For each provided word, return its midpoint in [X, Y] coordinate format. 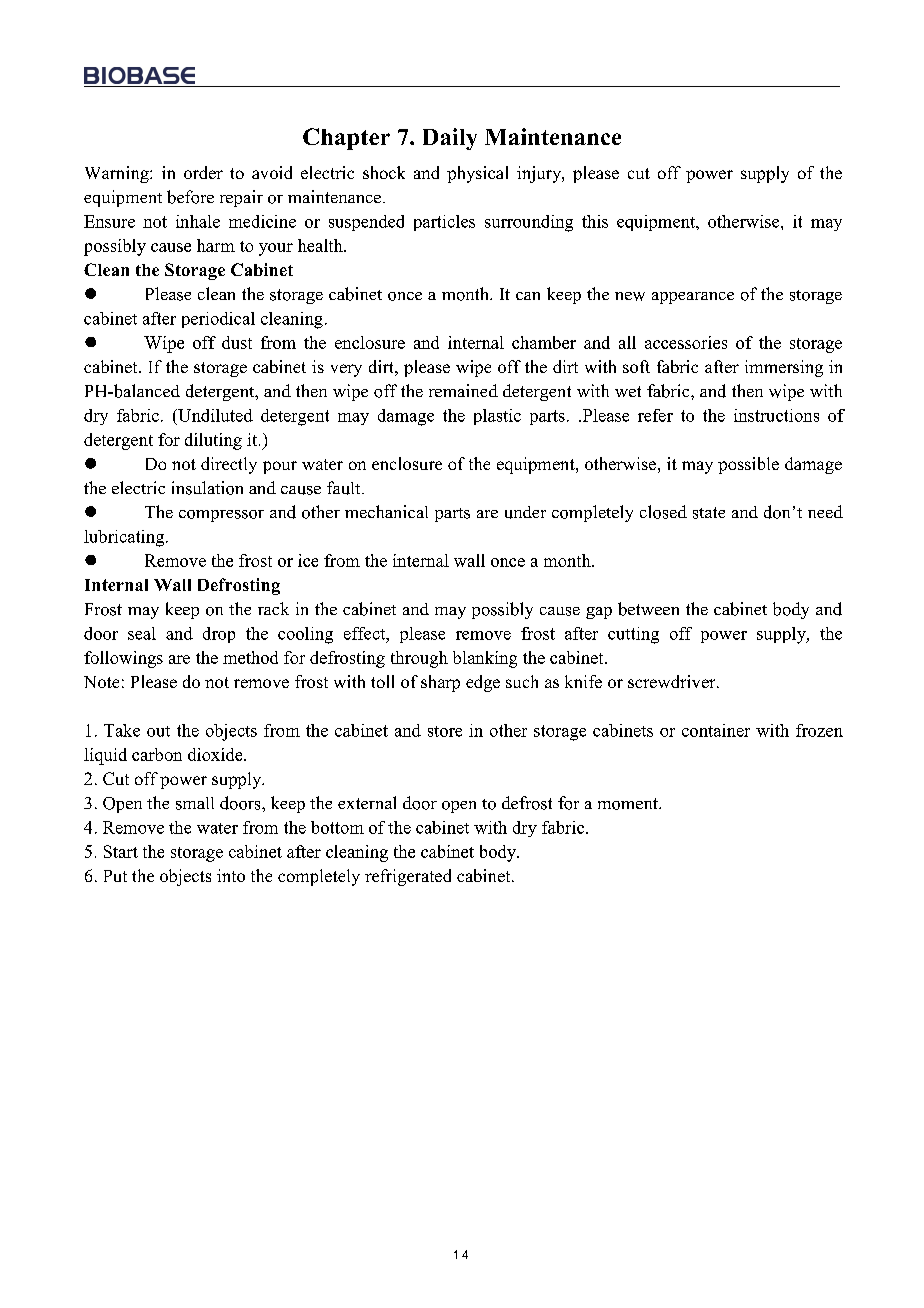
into [231, 875]
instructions [776, 415]
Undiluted [214, 415]
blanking [485, 659]
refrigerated [408, 877]
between [648, 609]
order [203, 172]
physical [477, 174]
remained [463, 390]
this [595, 221]
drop [219, 635]
